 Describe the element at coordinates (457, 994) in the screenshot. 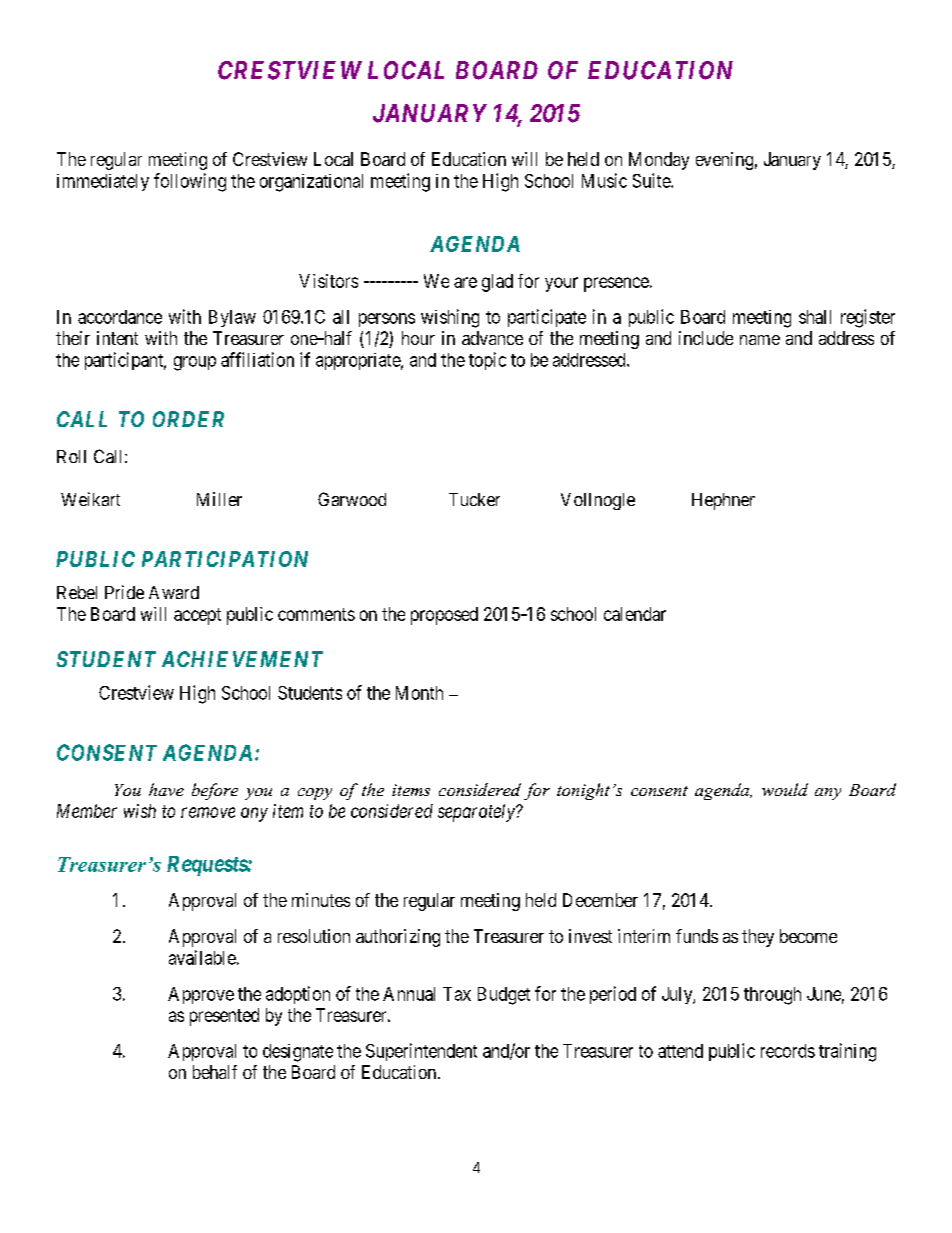

I see `Tax` at that location.
